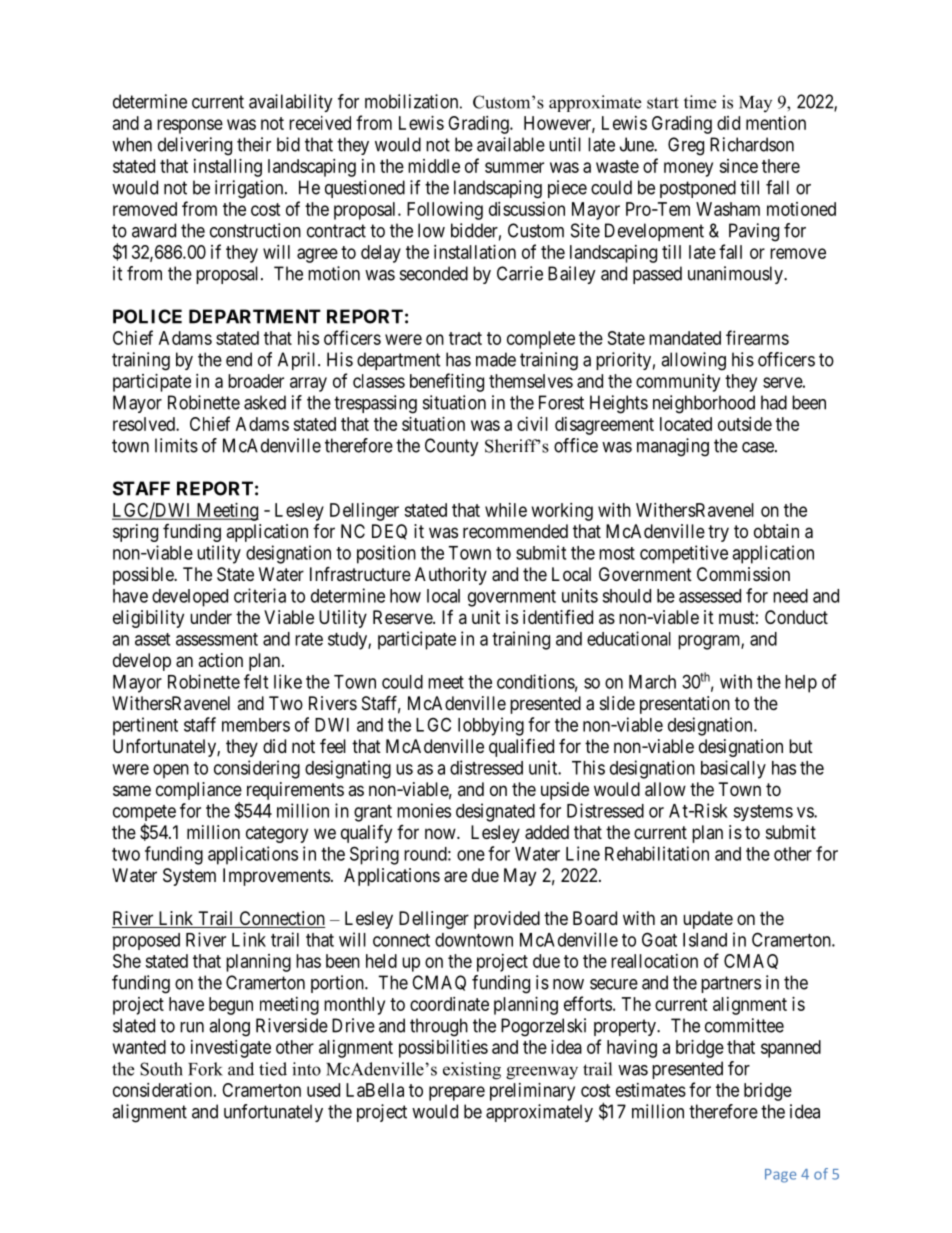 The width and height of the image is (952, 1233). What do you see at coordinates (176, 445) in the image?
I see `limits` at bounding box center [176, 445].
